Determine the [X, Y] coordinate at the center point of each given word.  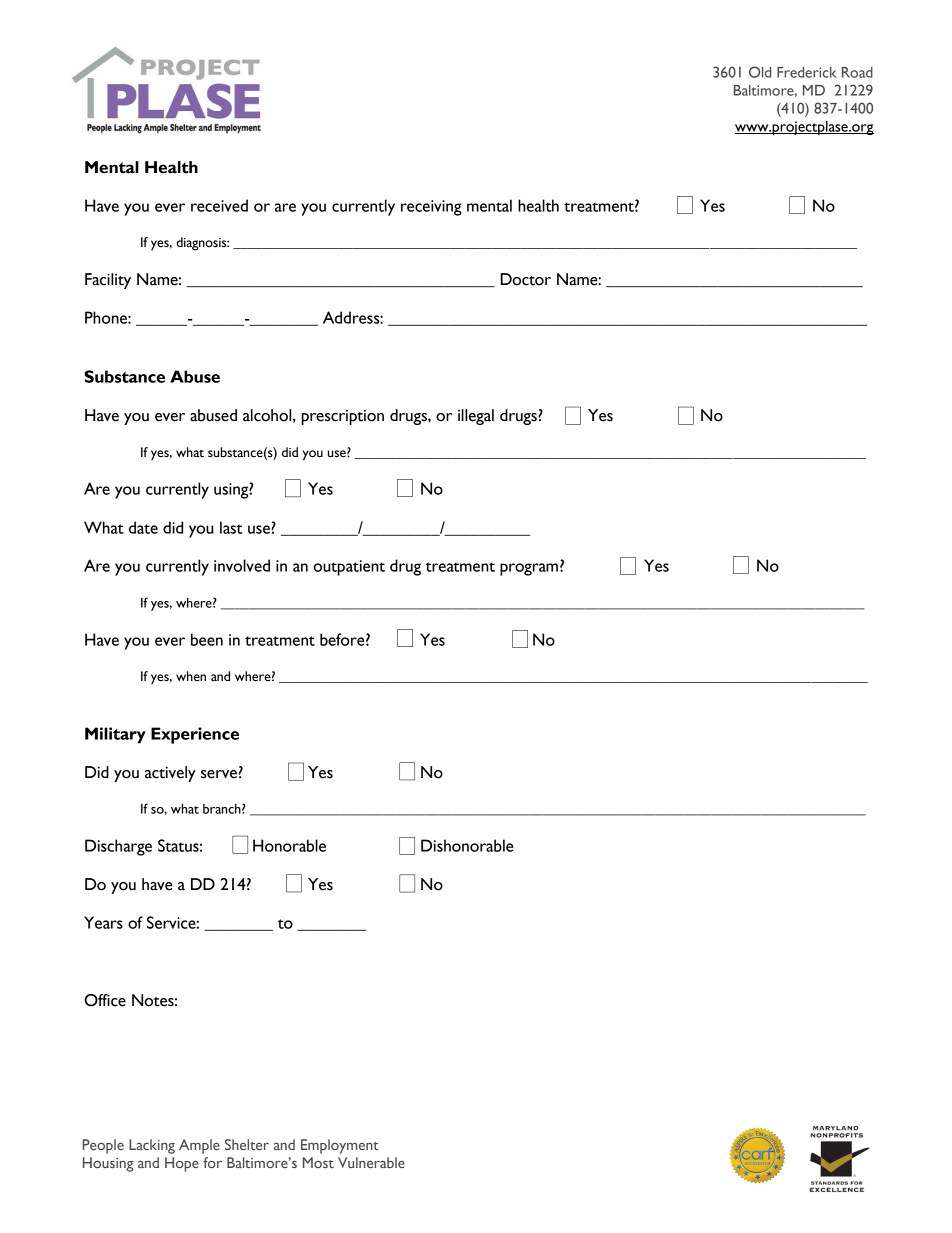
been [207, 639]
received [219, 205]
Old [760, 72]
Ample [199, 1146]
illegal [476, 417]
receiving [431, 208]
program [529, 569]
